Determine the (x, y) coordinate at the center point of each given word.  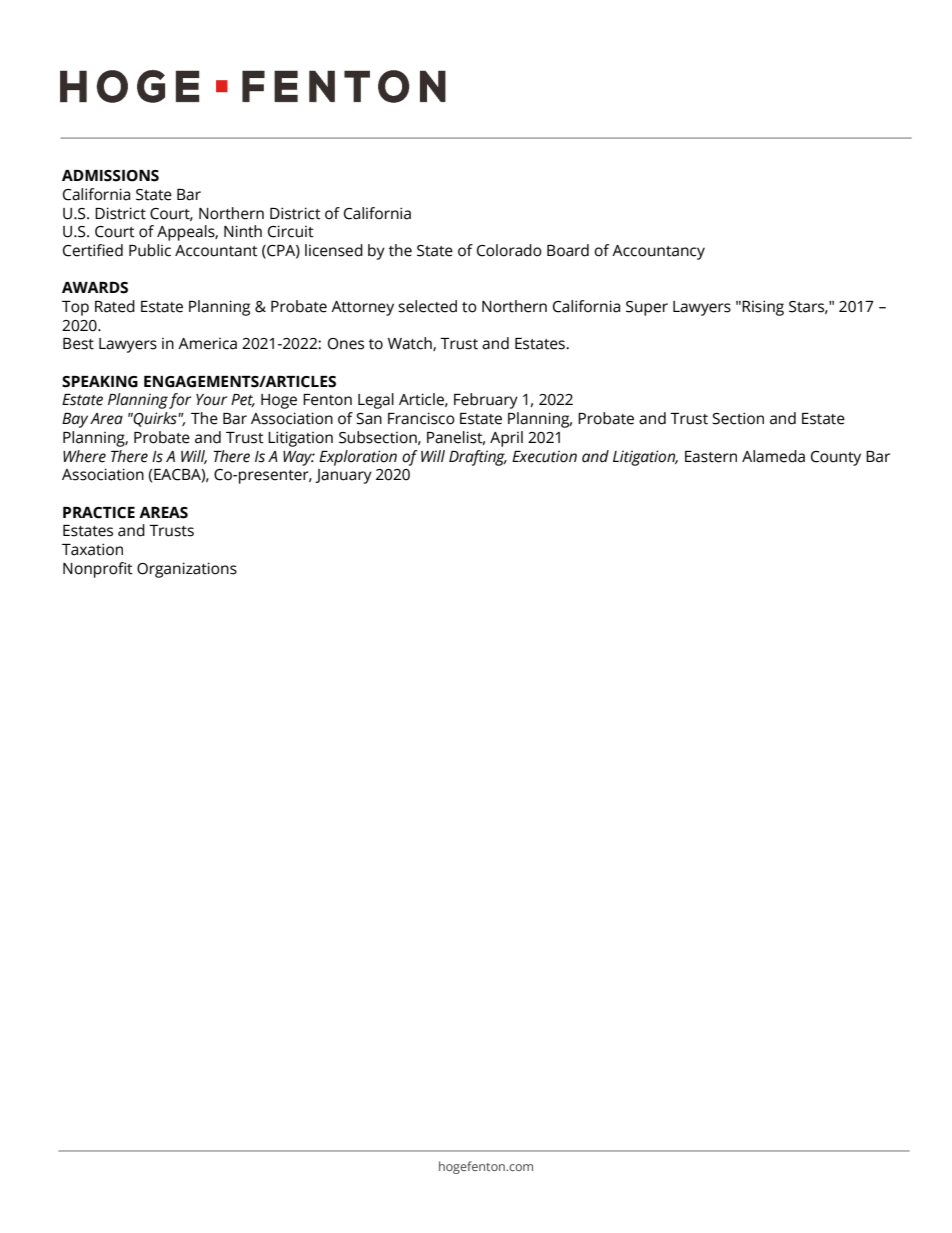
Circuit (291, 231)
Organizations (187, 570)
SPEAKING (100, 382)
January (343, 476)
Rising (763, 308)
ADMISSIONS (110, 176)
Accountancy (658, 252)
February (486, 401)
